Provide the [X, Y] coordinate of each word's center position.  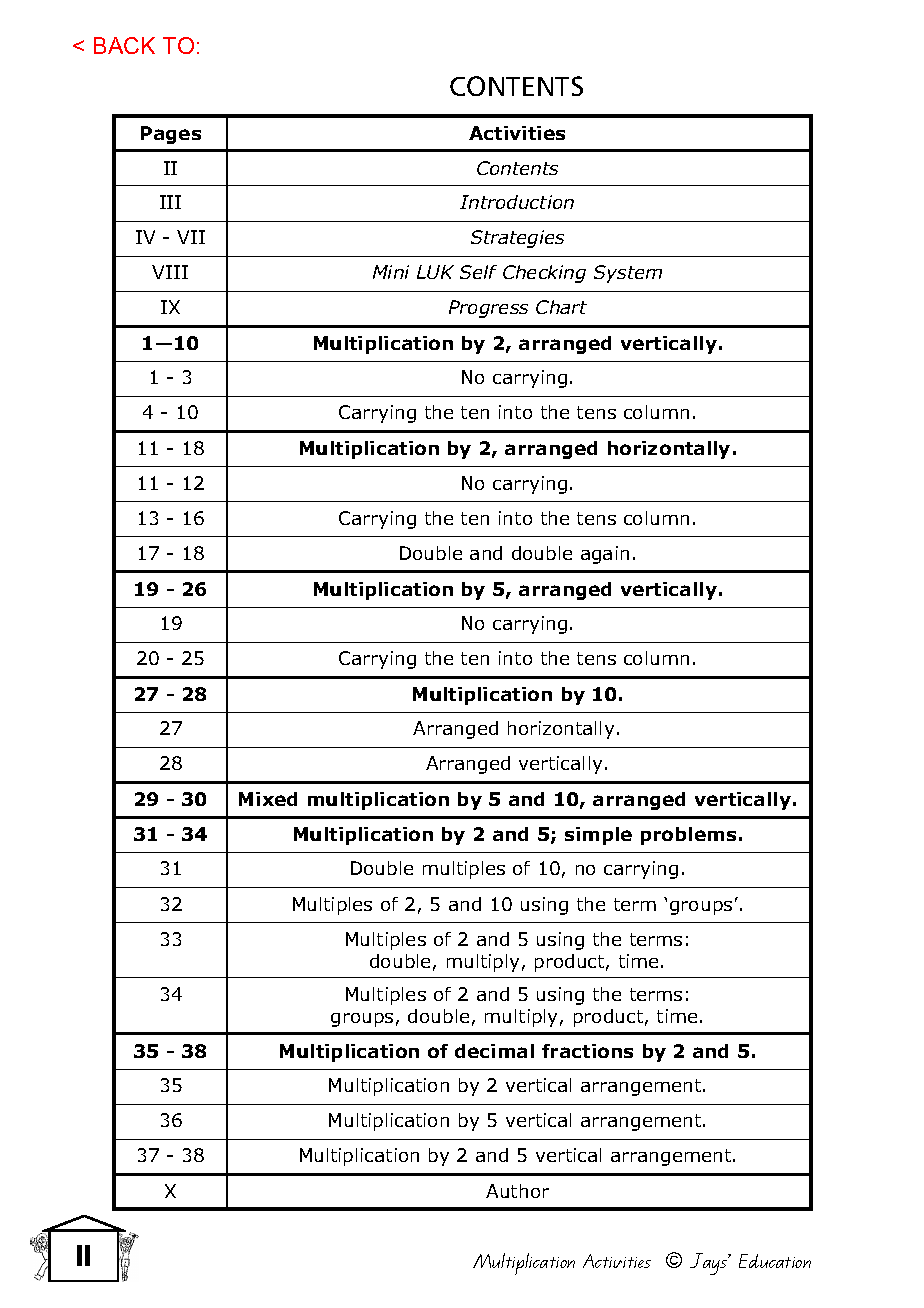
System [628, 274]
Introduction [517, 202]
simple [598, 836]
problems [688, 836]
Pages [171, 135]
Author [517, 1191]
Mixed [268, 799]
